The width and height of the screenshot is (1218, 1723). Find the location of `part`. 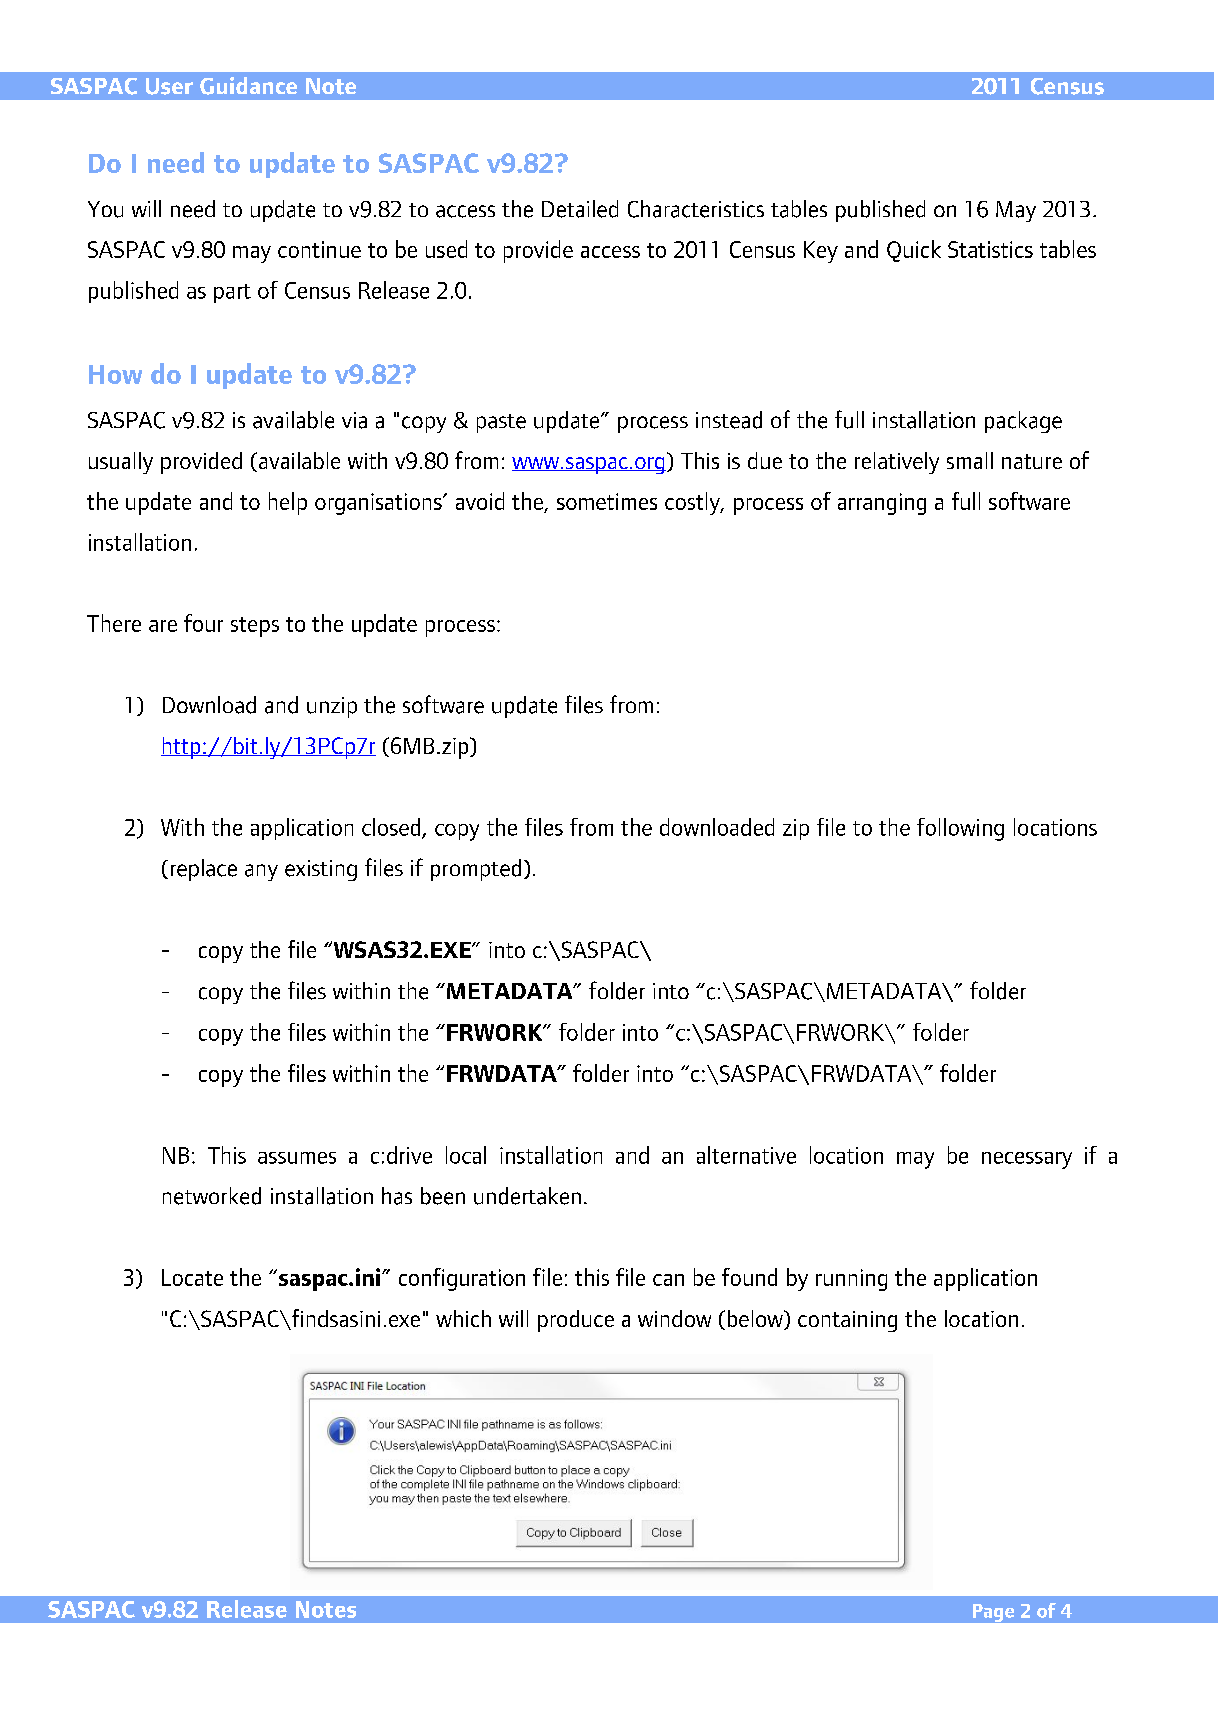

part is located at coordinates (232, 293).
